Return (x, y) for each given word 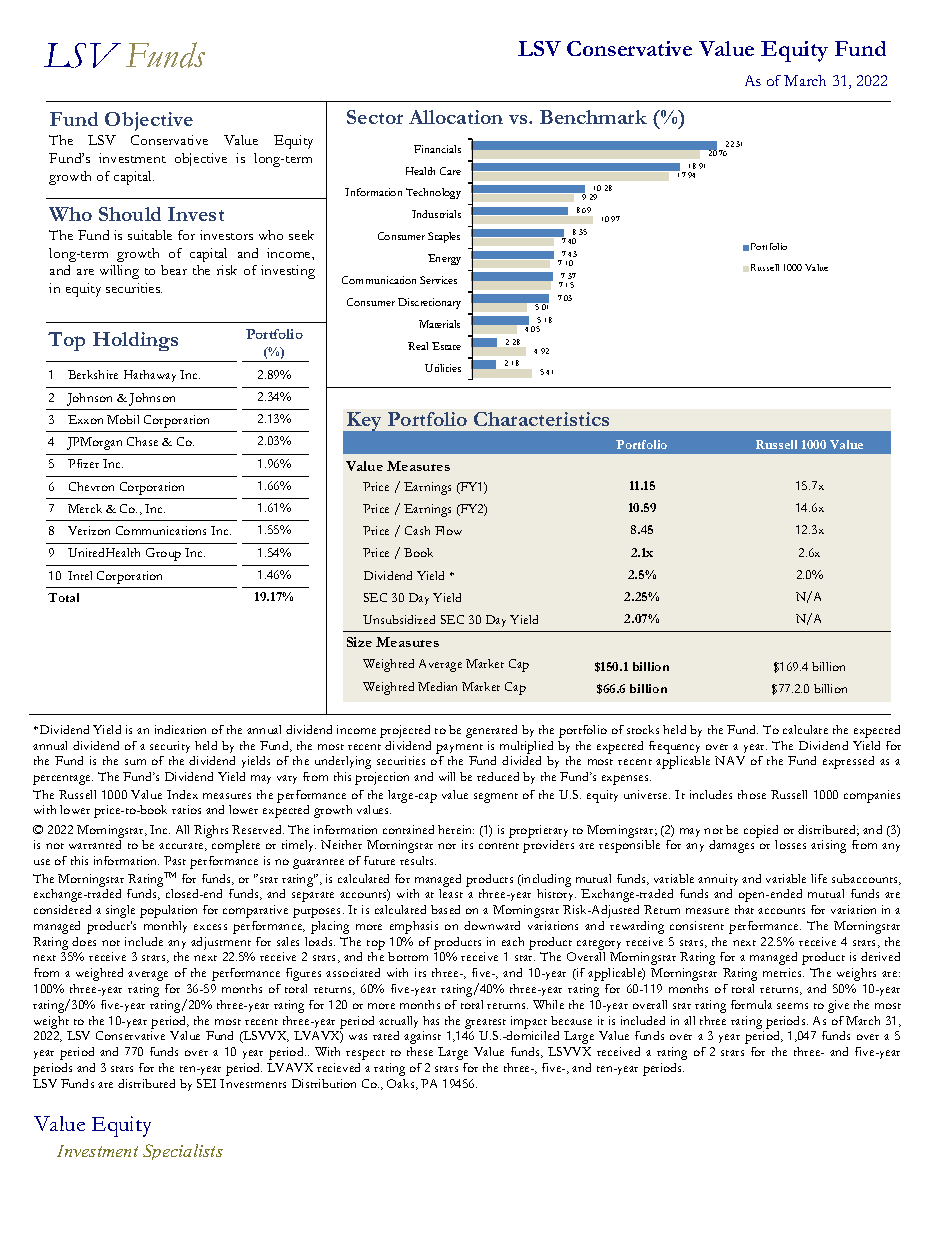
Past (175, 860)
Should (130, 214)
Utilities (443, 368)
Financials (437, 149)
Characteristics (541, 419)
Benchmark (593, 117)
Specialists (183, 1152)
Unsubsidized (399, 619)
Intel (80, 575)
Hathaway (150, 376)
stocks (643, 729)
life (819, 878)
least (451, 893)
